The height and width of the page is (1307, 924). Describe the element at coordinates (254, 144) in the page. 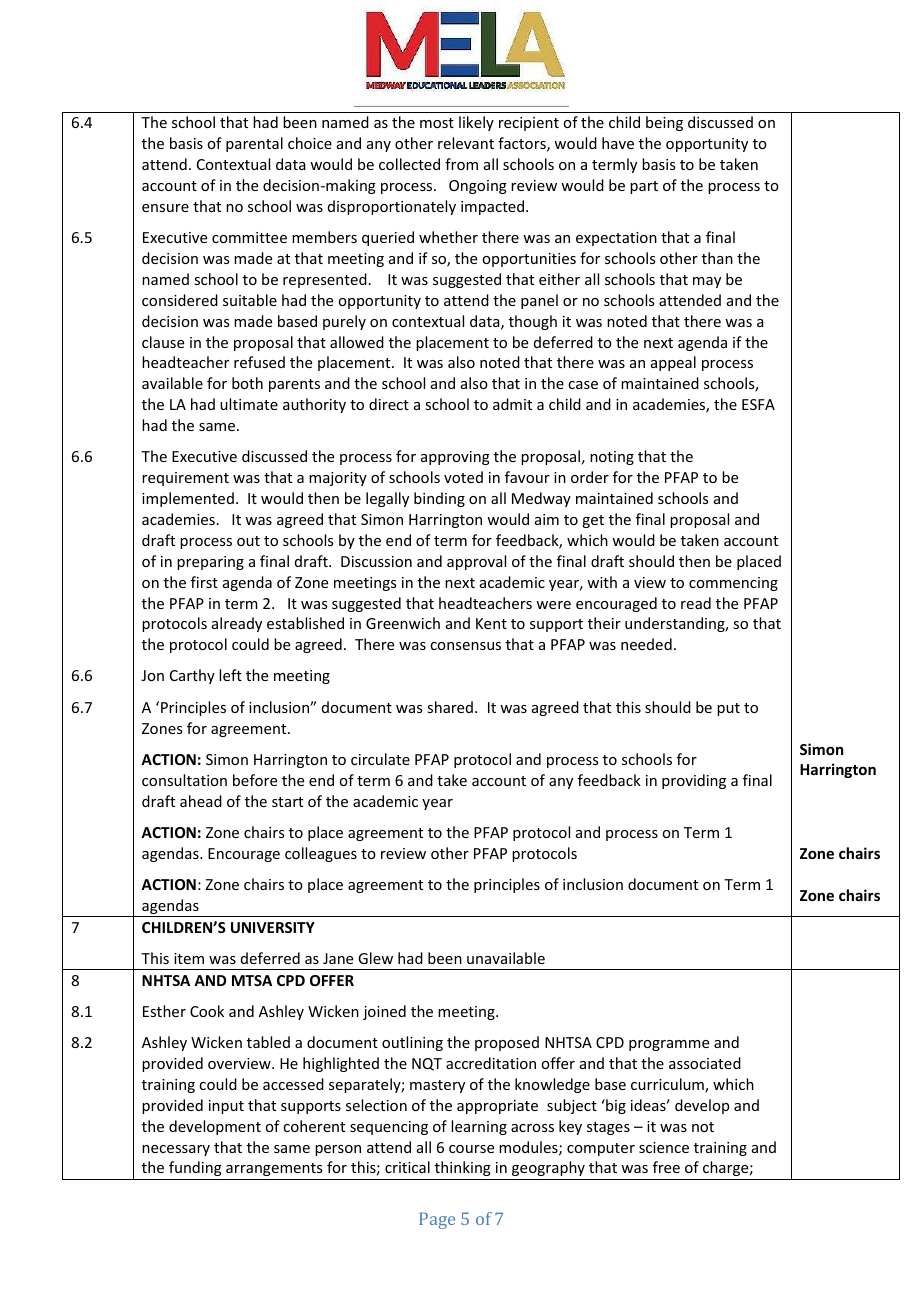

I see `parental` at that location.
